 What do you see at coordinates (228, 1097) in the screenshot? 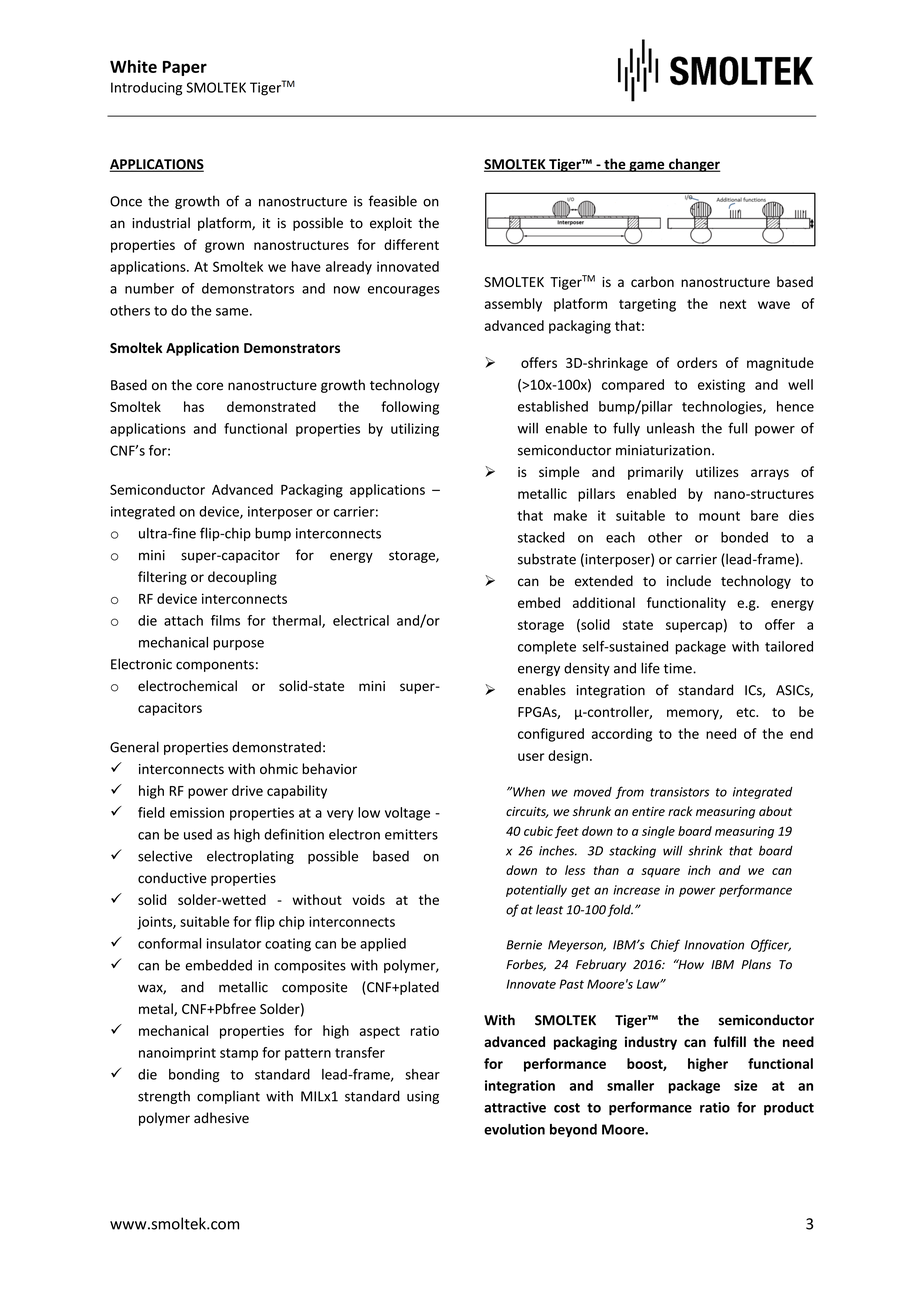
I see `compliant` at bounding box center [228, 1097].
